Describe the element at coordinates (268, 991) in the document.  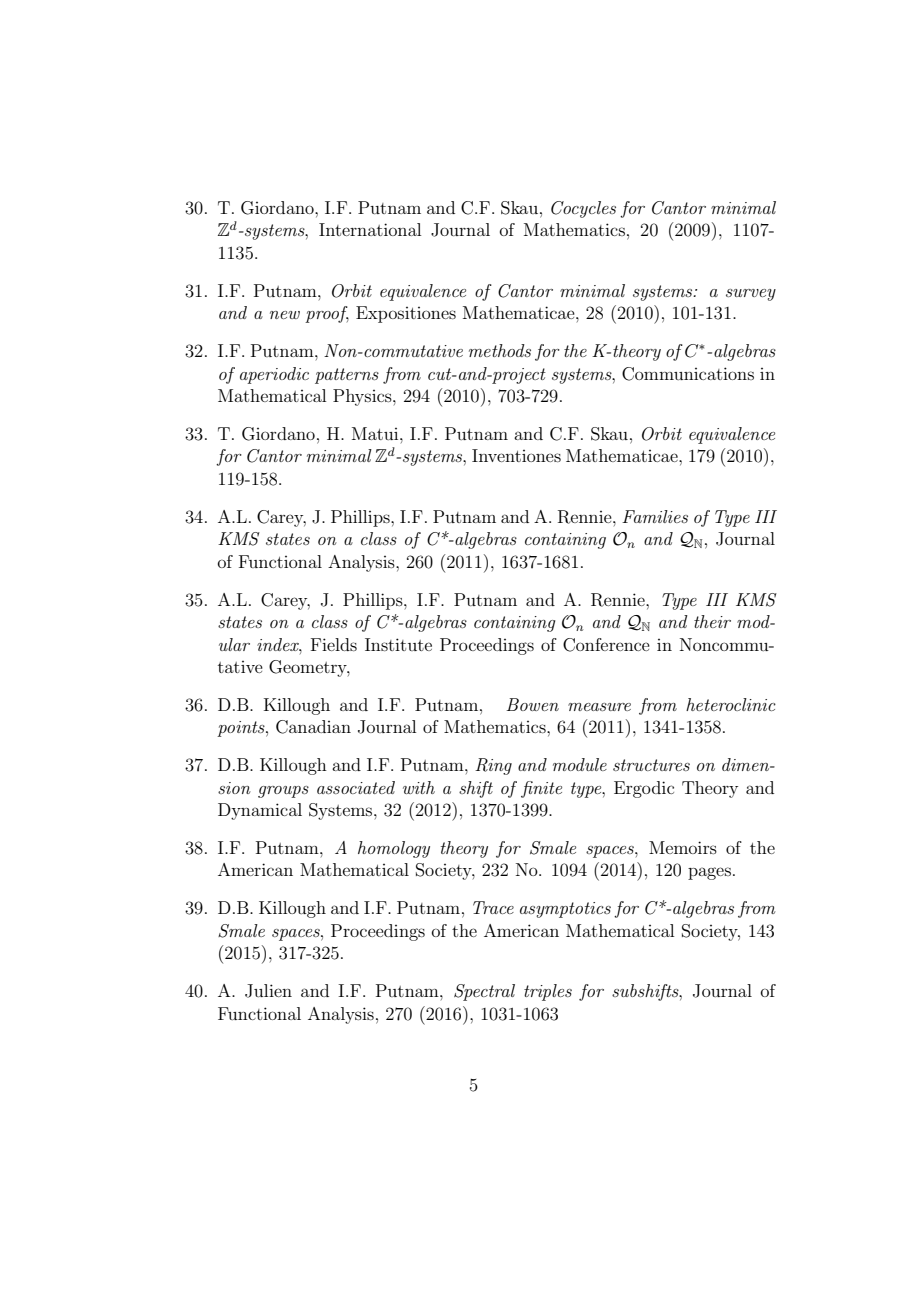
I see `Julien` at that location.
